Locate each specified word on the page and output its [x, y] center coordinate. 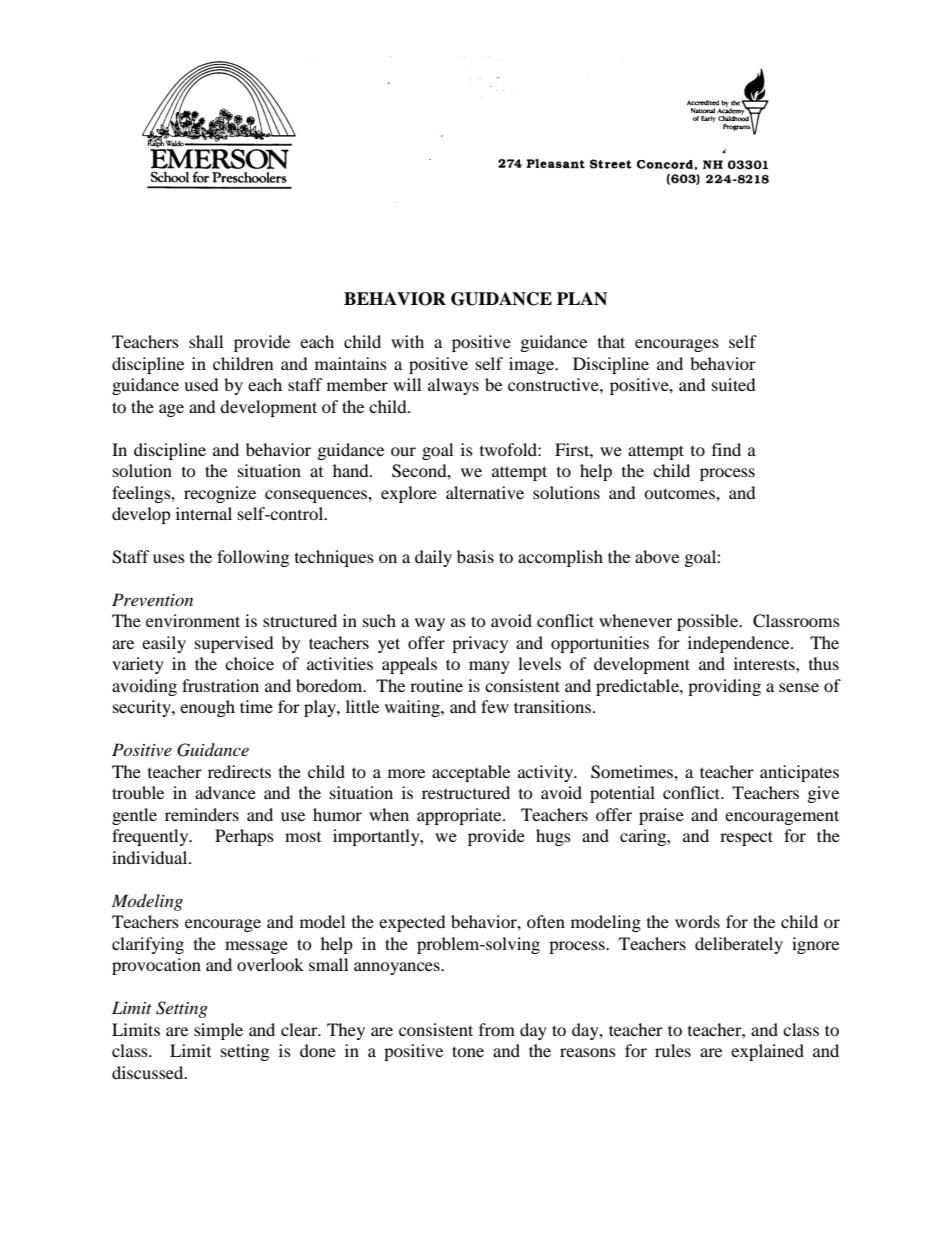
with [407, 341]
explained [767, 1052]
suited [734, 384]
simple [218, 1031]
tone [468, 1051]
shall [206, 341]
